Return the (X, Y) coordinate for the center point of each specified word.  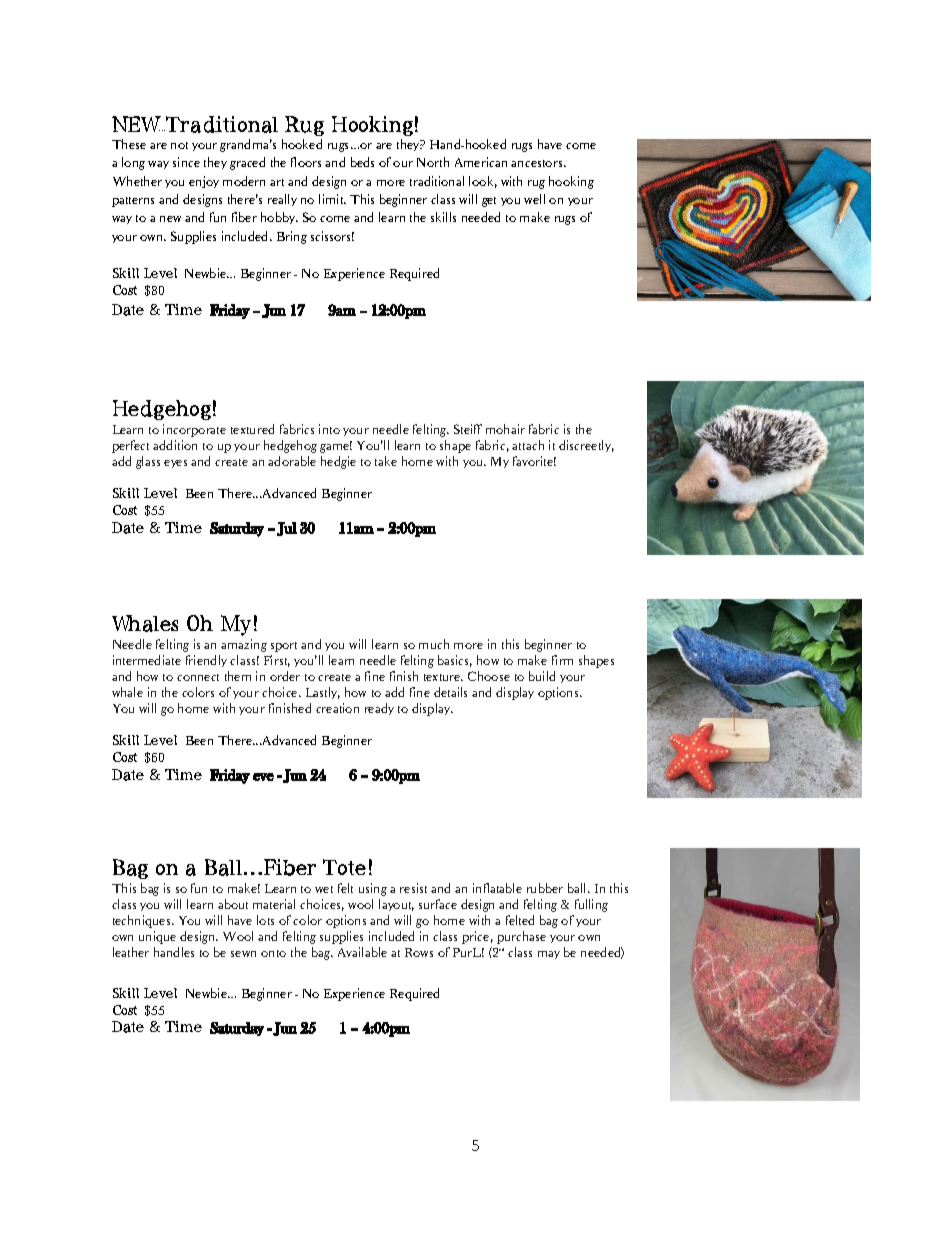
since (186, 162)
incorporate (194, 430)
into (329, 429)
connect (198, 677)
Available (362, 952)
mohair (505, 429)
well (534, 199)
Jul (287, 529)
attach (528, 445)
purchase (521, 937)
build (542, 676)
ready (379, 709)
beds (362, 162)
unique (157, 937)
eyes (175, 464)
